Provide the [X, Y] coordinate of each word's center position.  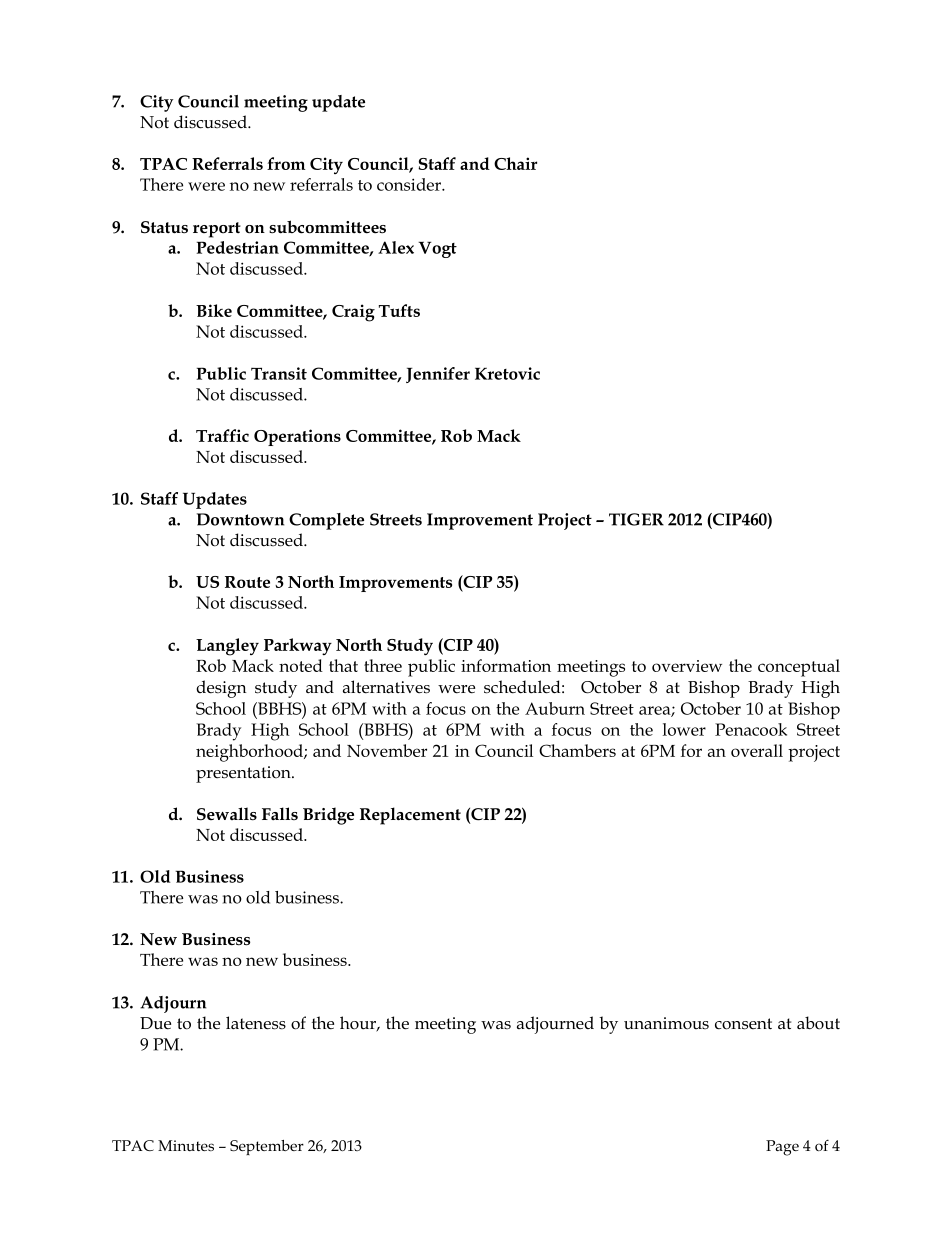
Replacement [410, 816]
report [217, 230]
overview [687, 666]
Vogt [437, 249]
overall [757, 750]
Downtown [240, 519]
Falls [280, 813]
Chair [515, 163]
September [267, 1147]
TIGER [636, 519]
